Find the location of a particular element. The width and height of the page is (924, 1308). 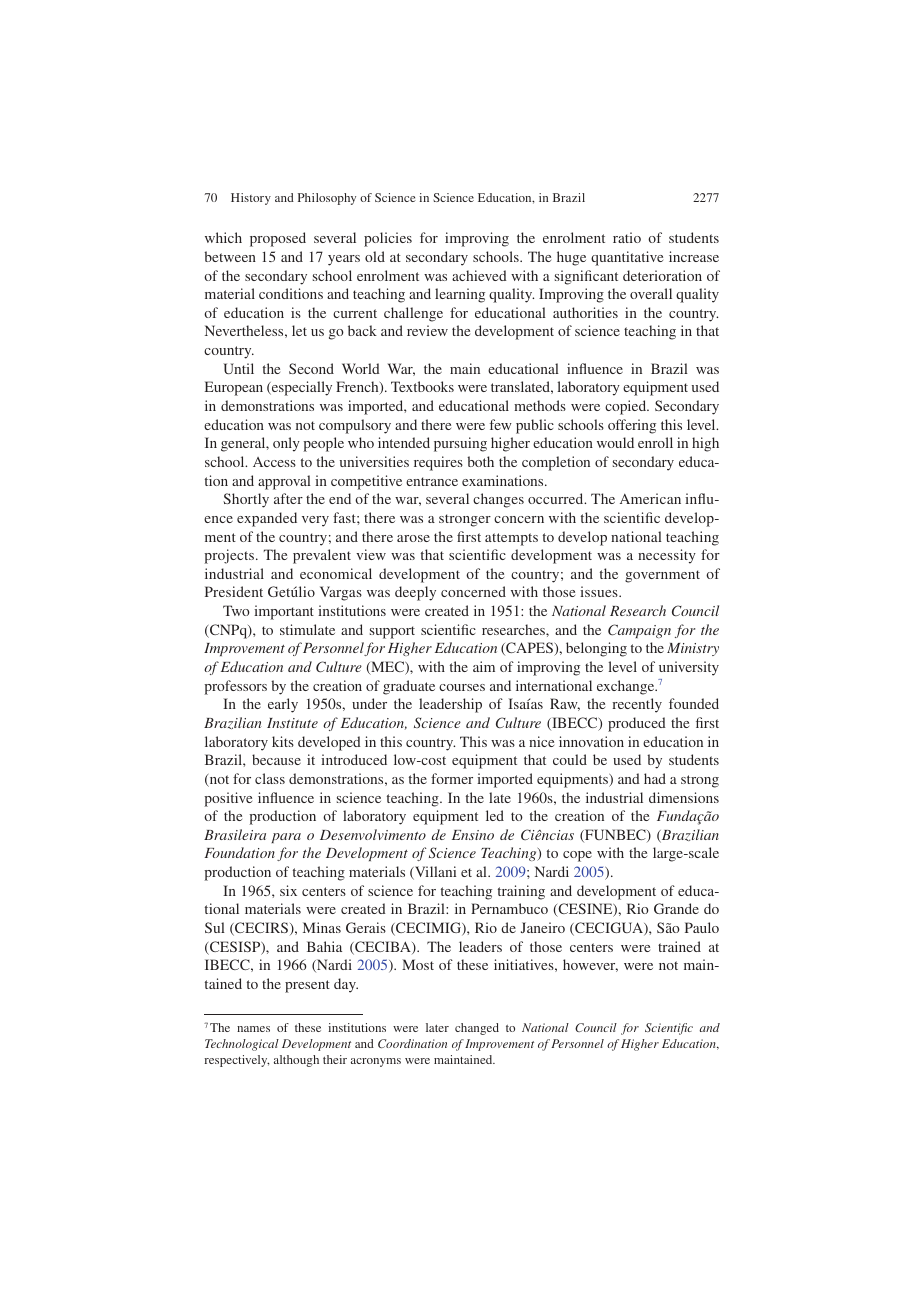

proposed is located at coordinates (278, 239).
